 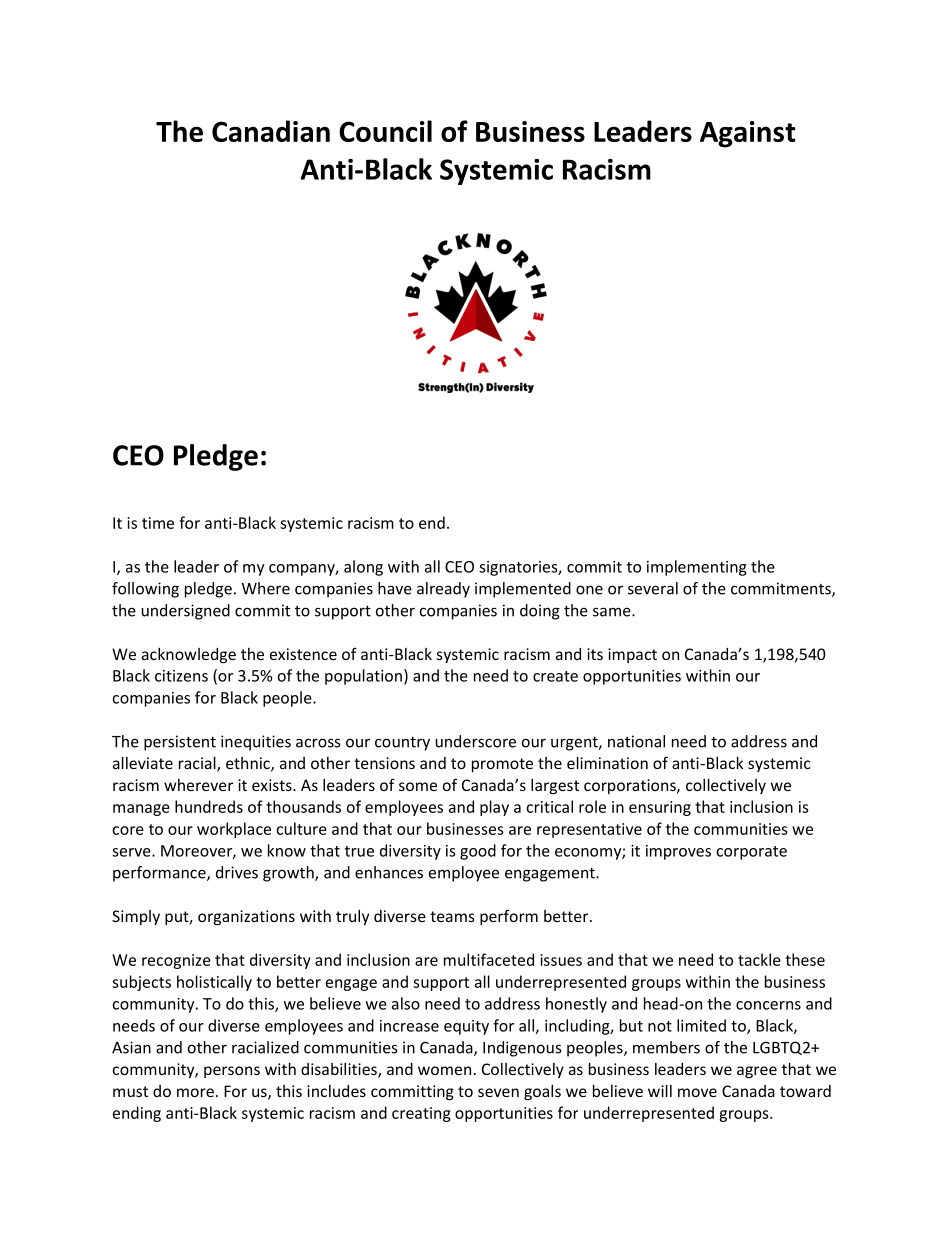 What do you see at coordinates (747, 134) in the image?
I see `Against` at bounding box center [747, 134].
